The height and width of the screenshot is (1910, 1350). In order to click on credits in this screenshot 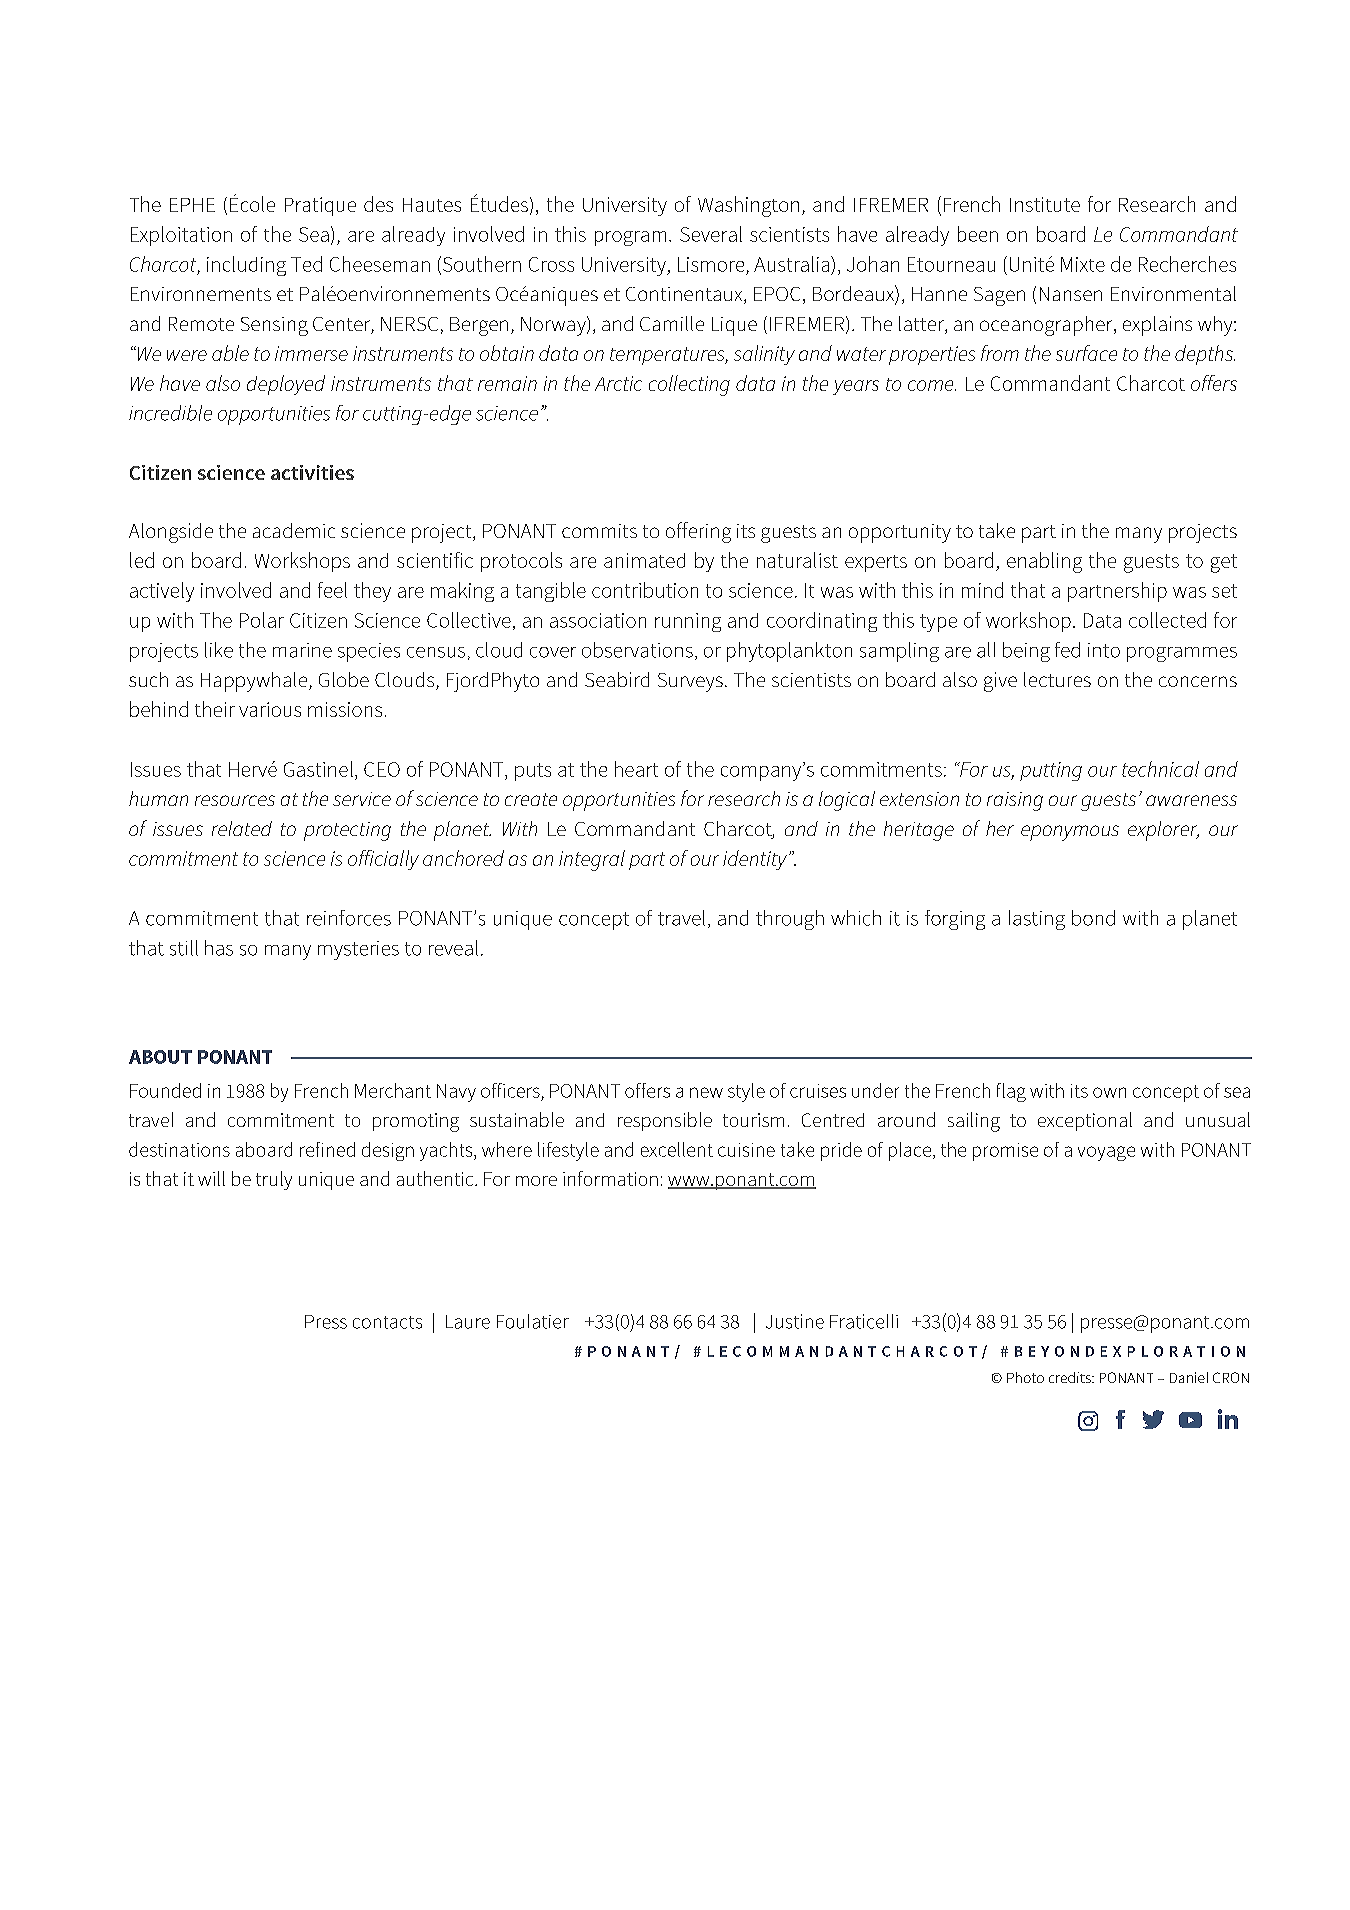, I will do `click(1071, 1377)`.
